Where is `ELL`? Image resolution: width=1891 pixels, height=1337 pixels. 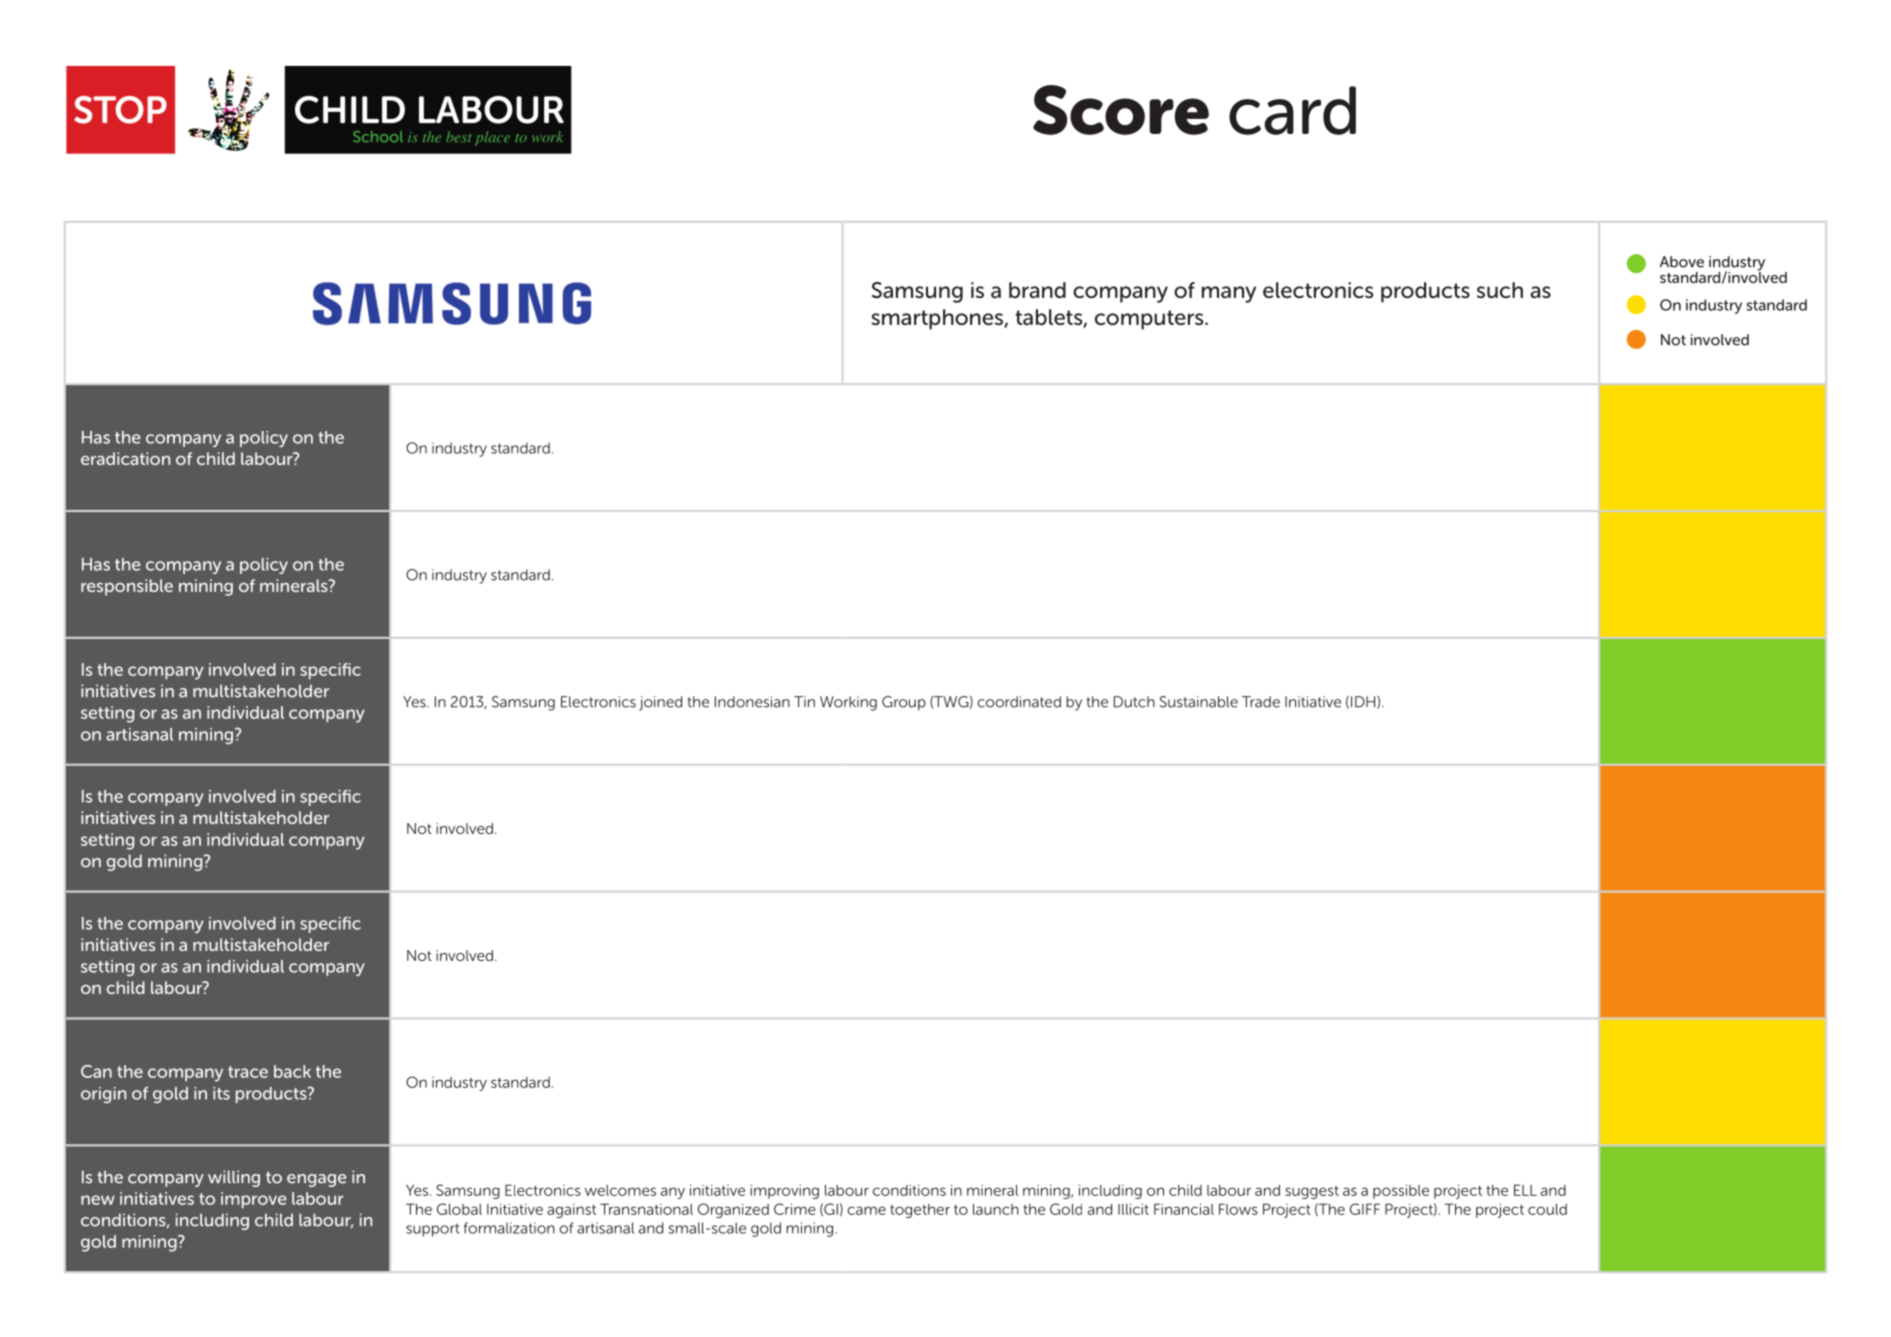 ELL is located at coordinates (1525, 1190).
